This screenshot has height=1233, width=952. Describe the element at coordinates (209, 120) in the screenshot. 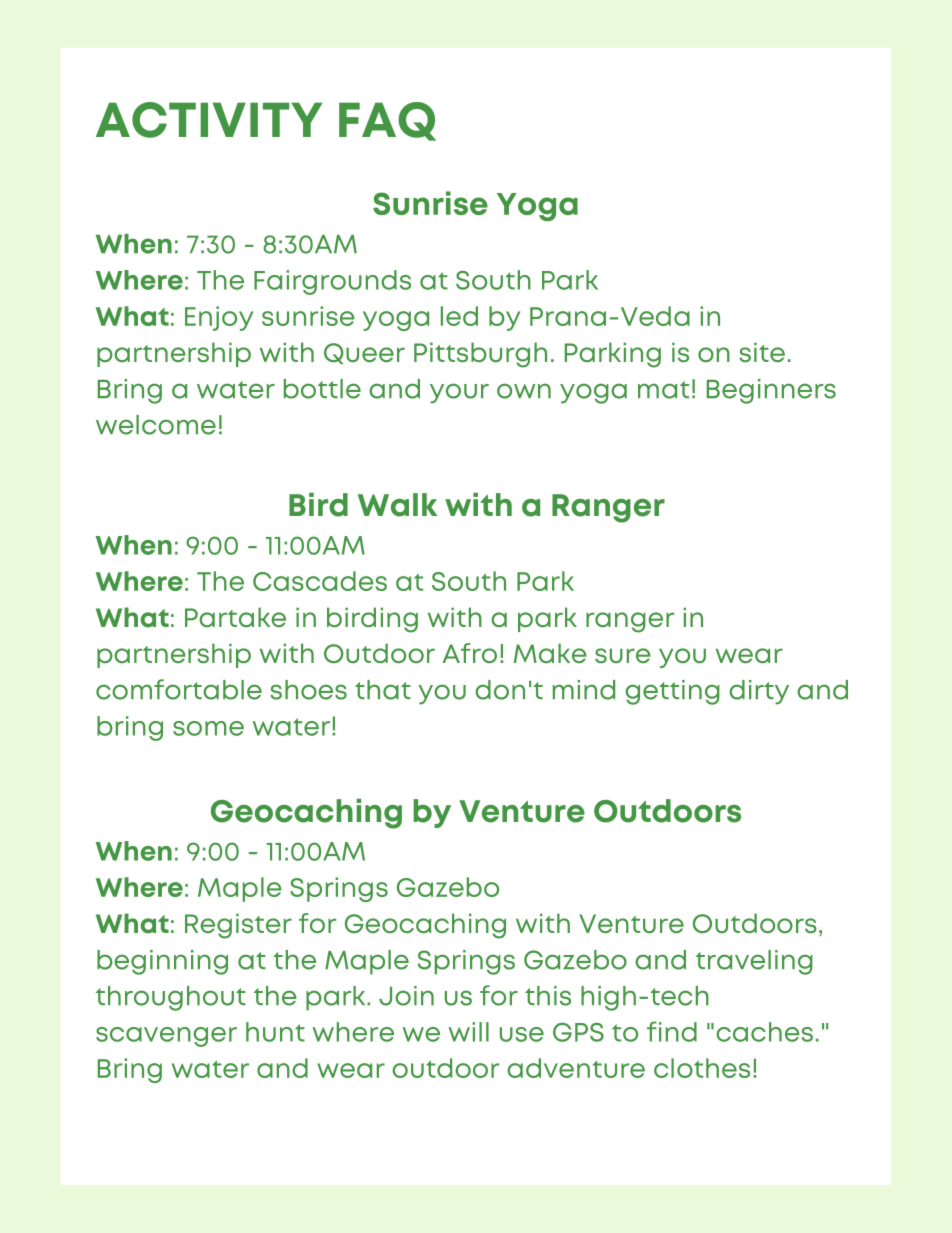

I see `ACTIVITY` at that location.
